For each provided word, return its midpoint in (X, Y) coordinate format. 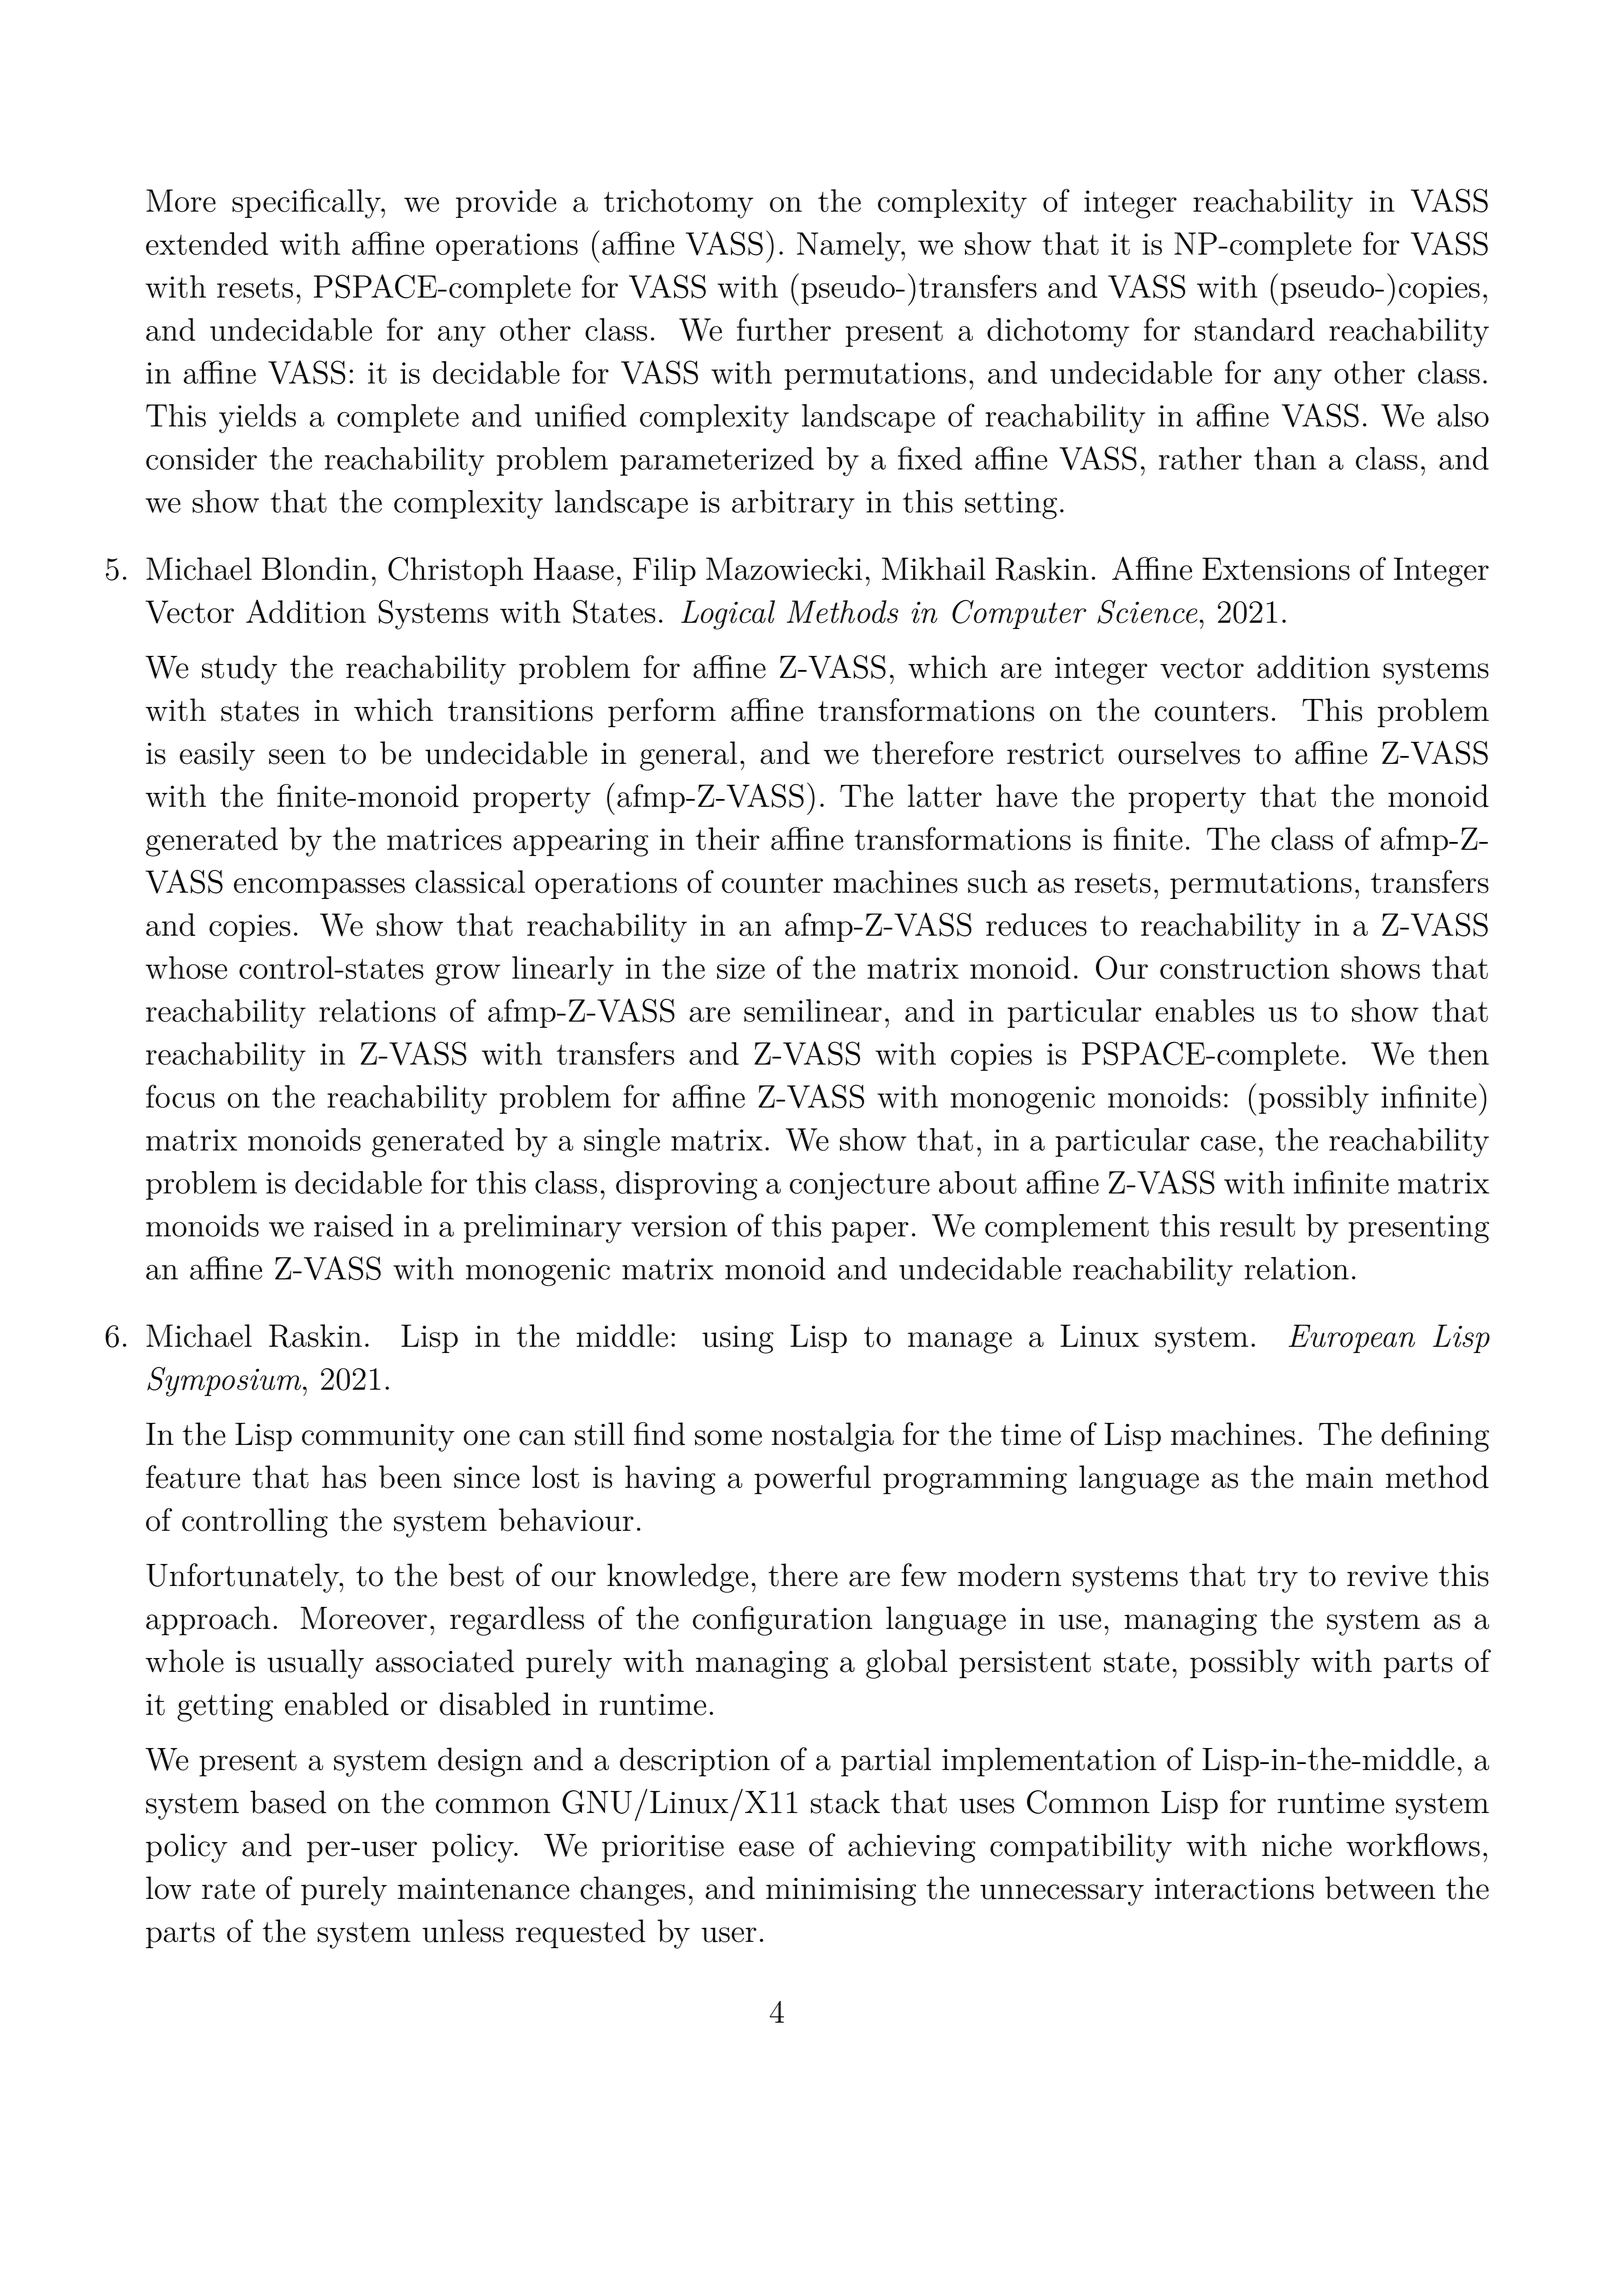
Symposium (224, 1382)
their (728, 839)
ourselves (1179, 753)
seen (297, 757)
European (1352, 1338)
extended (207, 243)
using (738, 1339)
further (784, 329)
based (288, 1802)
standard (1255, 329)
